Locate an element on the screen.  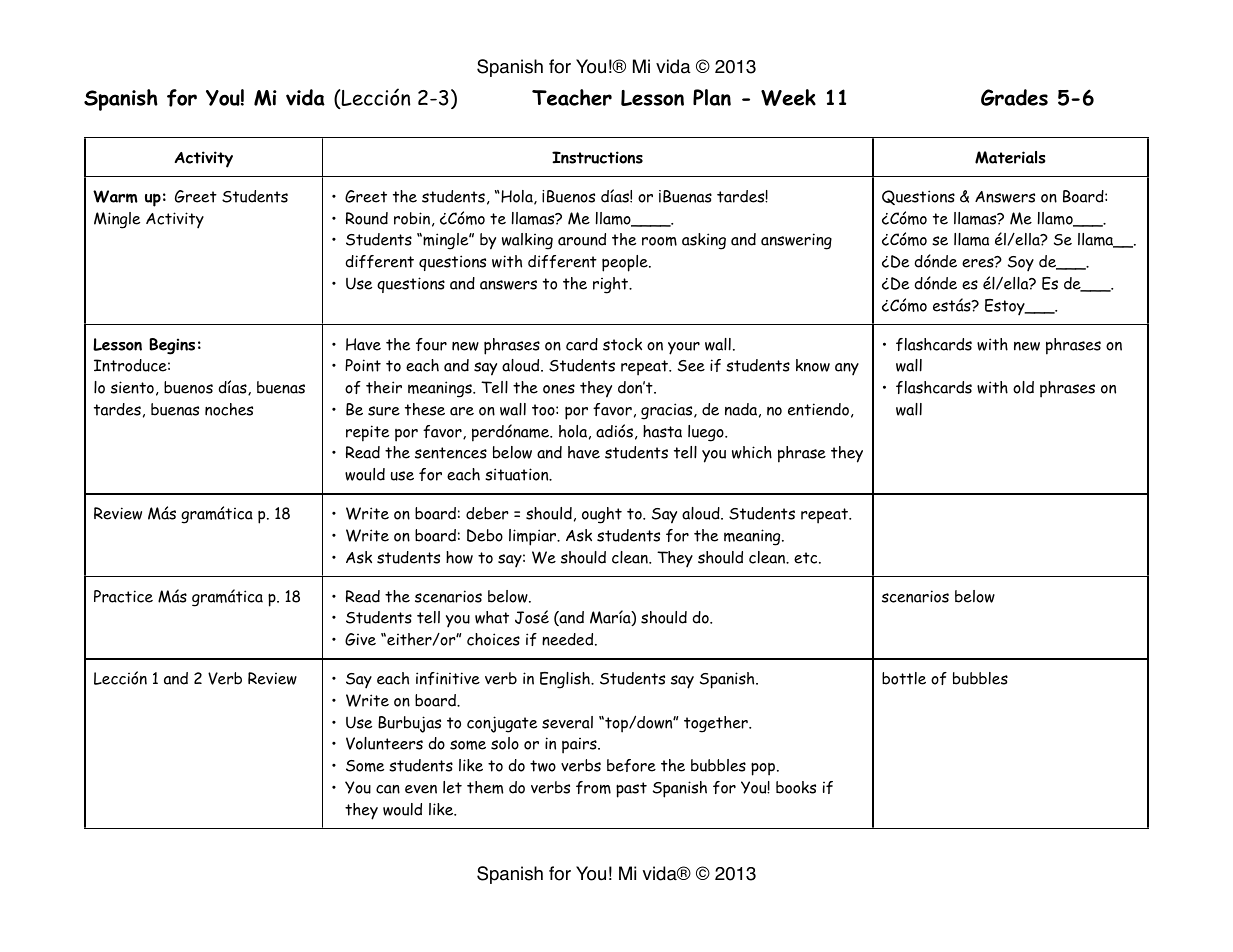
etc is located at coordinates (807, 558).
